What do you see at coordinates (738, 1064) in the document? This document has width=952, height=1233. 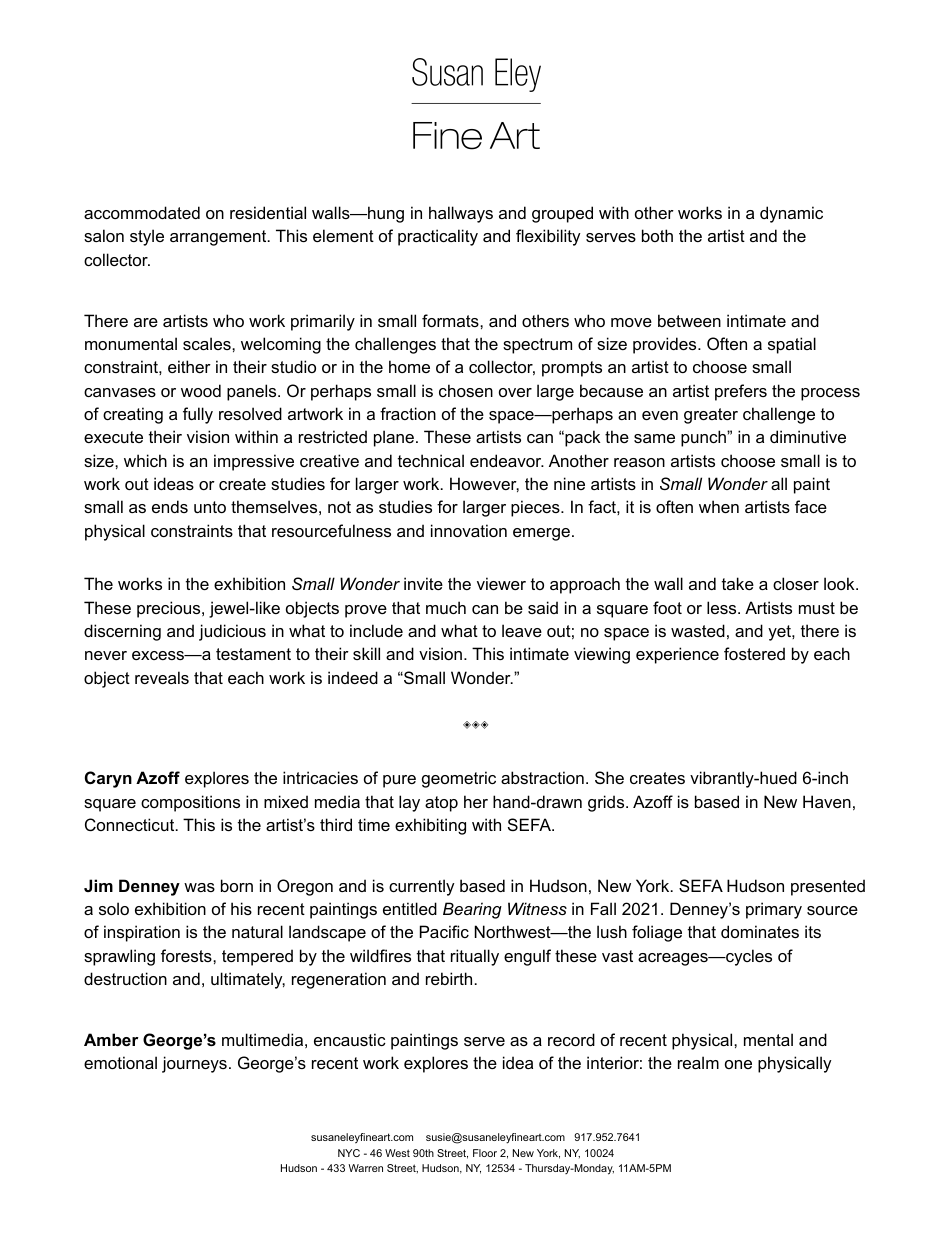 I see `one` at bounding box center [738, 1064].
